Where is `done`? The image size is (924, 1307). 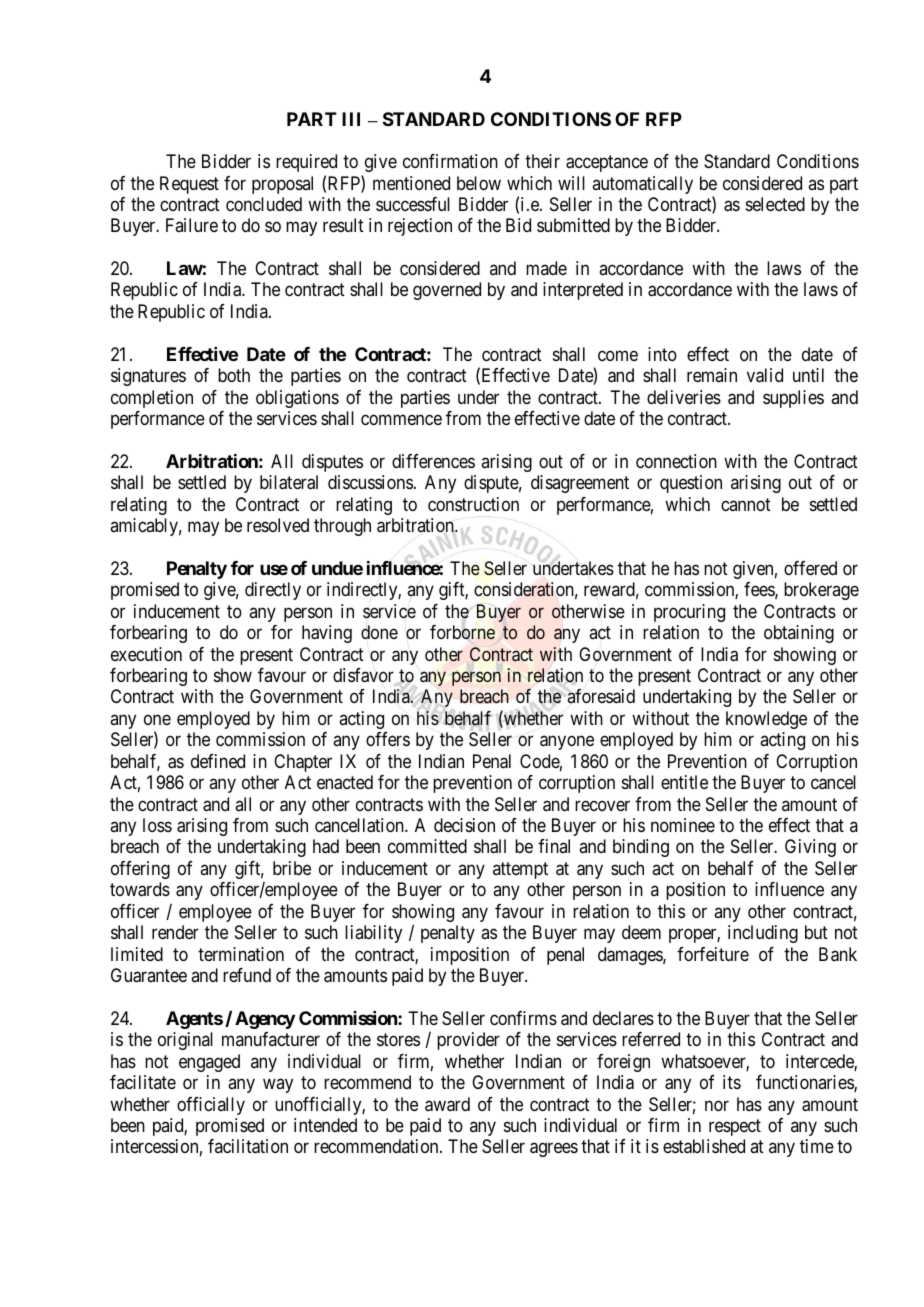
done is located at coordinates (379, 632).
